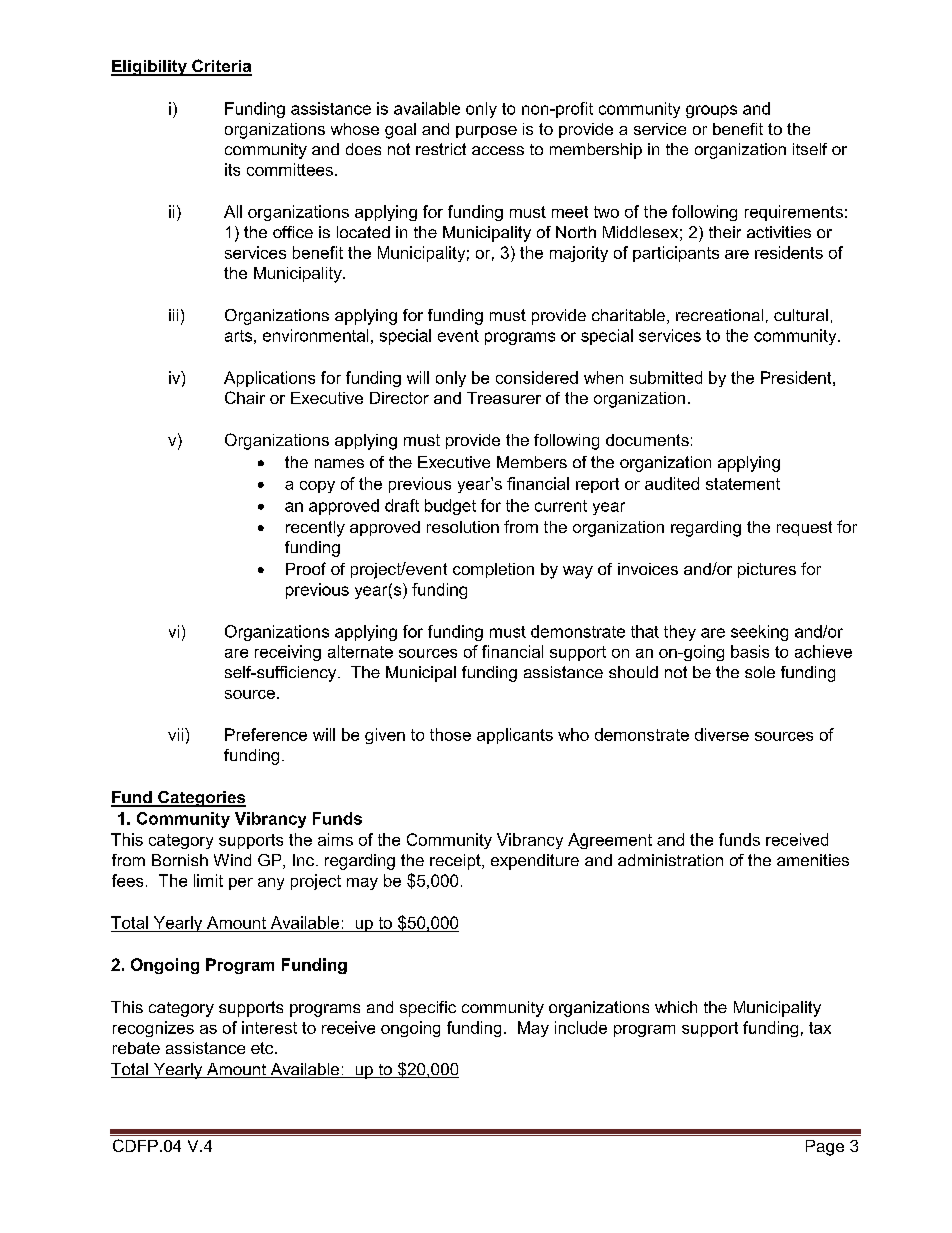  Describe the element at coordinates (263, 1048) in the screenshot. I see `etc` at that location.
